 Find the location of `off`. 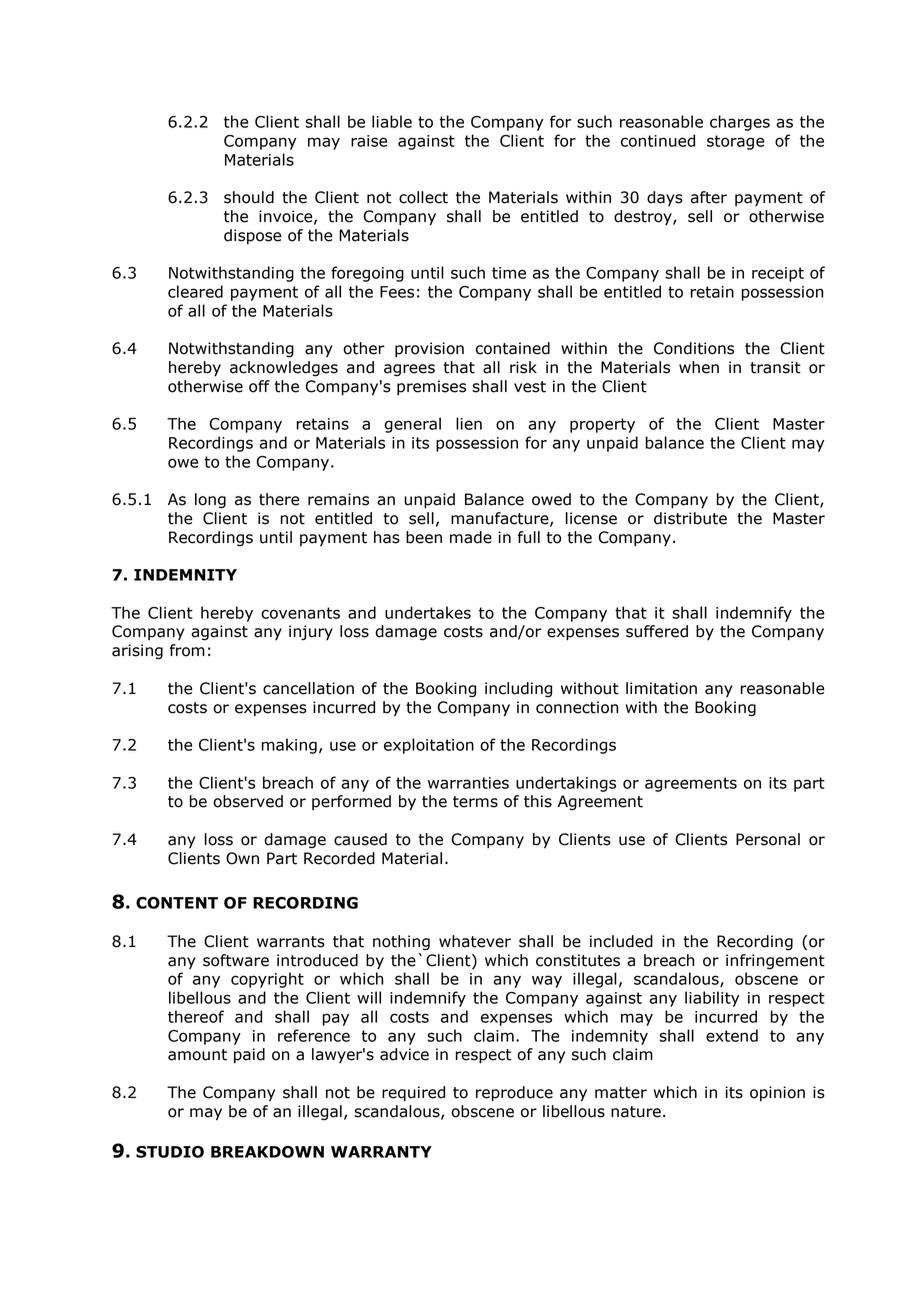

off is located at coordinates (259, 386).
